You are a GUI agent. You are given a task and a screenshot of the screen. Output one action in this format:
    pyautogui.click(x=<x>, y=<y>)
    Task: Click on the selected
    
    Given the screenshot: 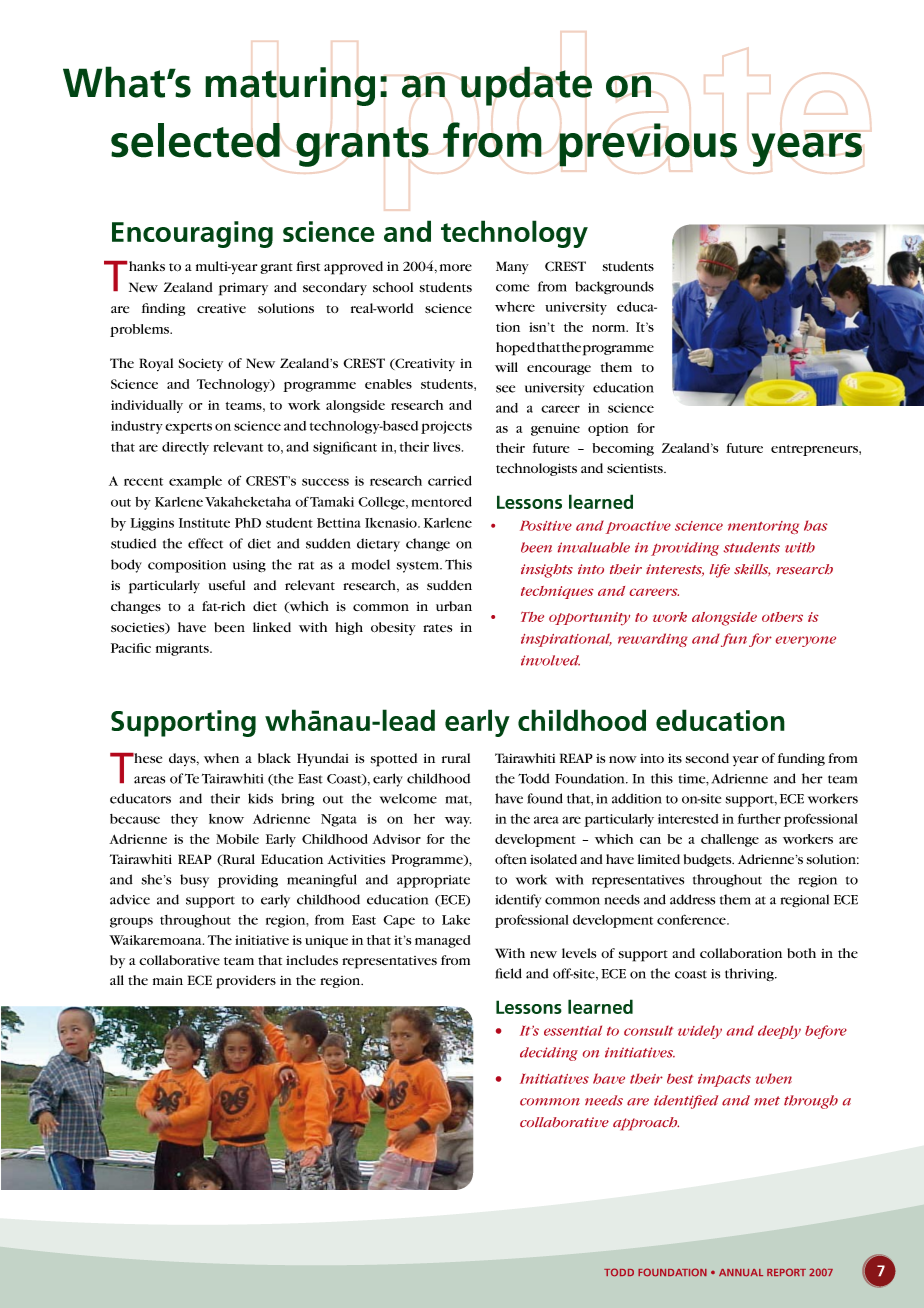 What is the action you would take?
    pyautogui.click(x=195, y=140)
